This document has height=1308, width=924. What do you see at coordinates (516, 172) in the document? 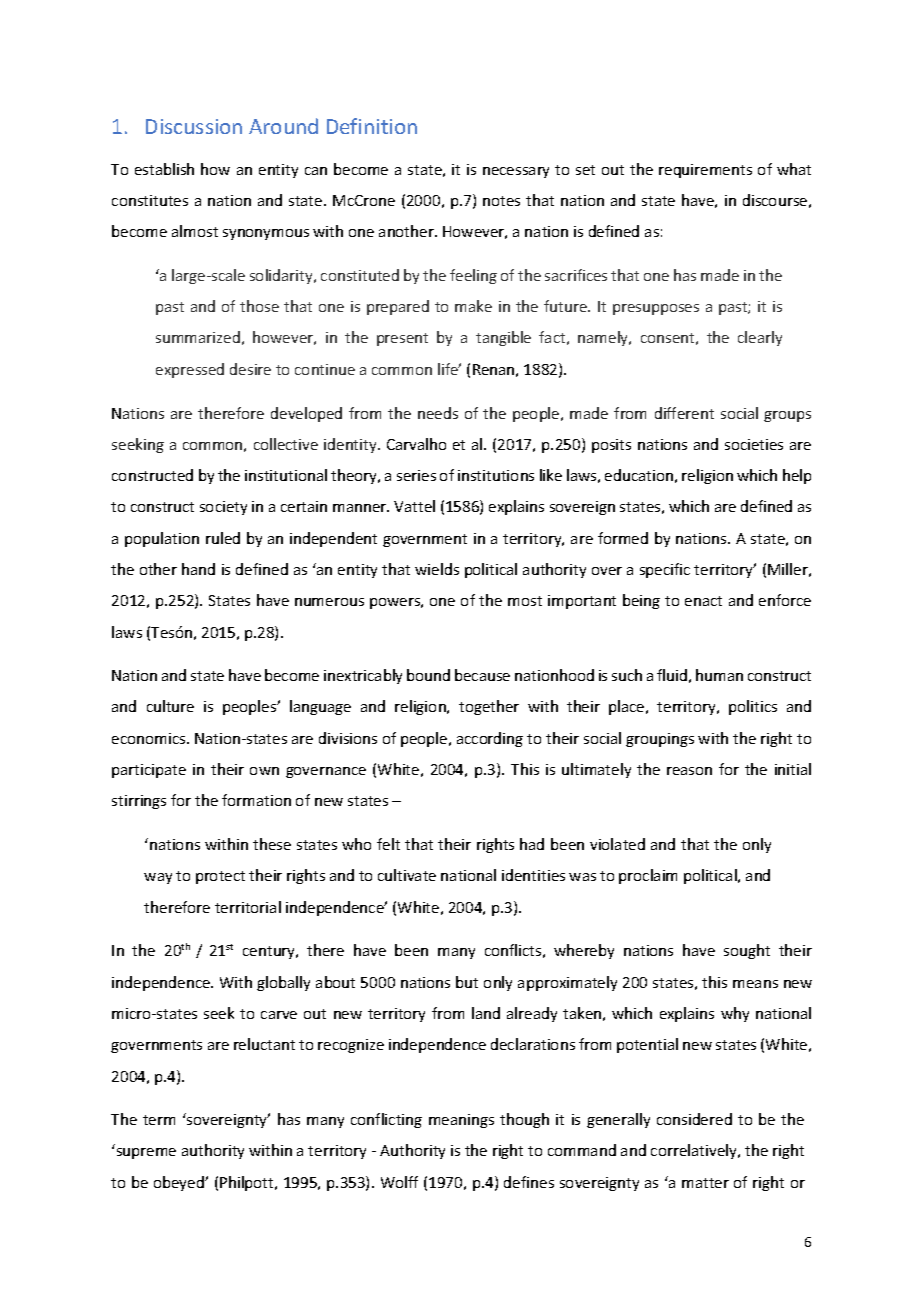
I see `necessary` at bounding box center [516, 172].
